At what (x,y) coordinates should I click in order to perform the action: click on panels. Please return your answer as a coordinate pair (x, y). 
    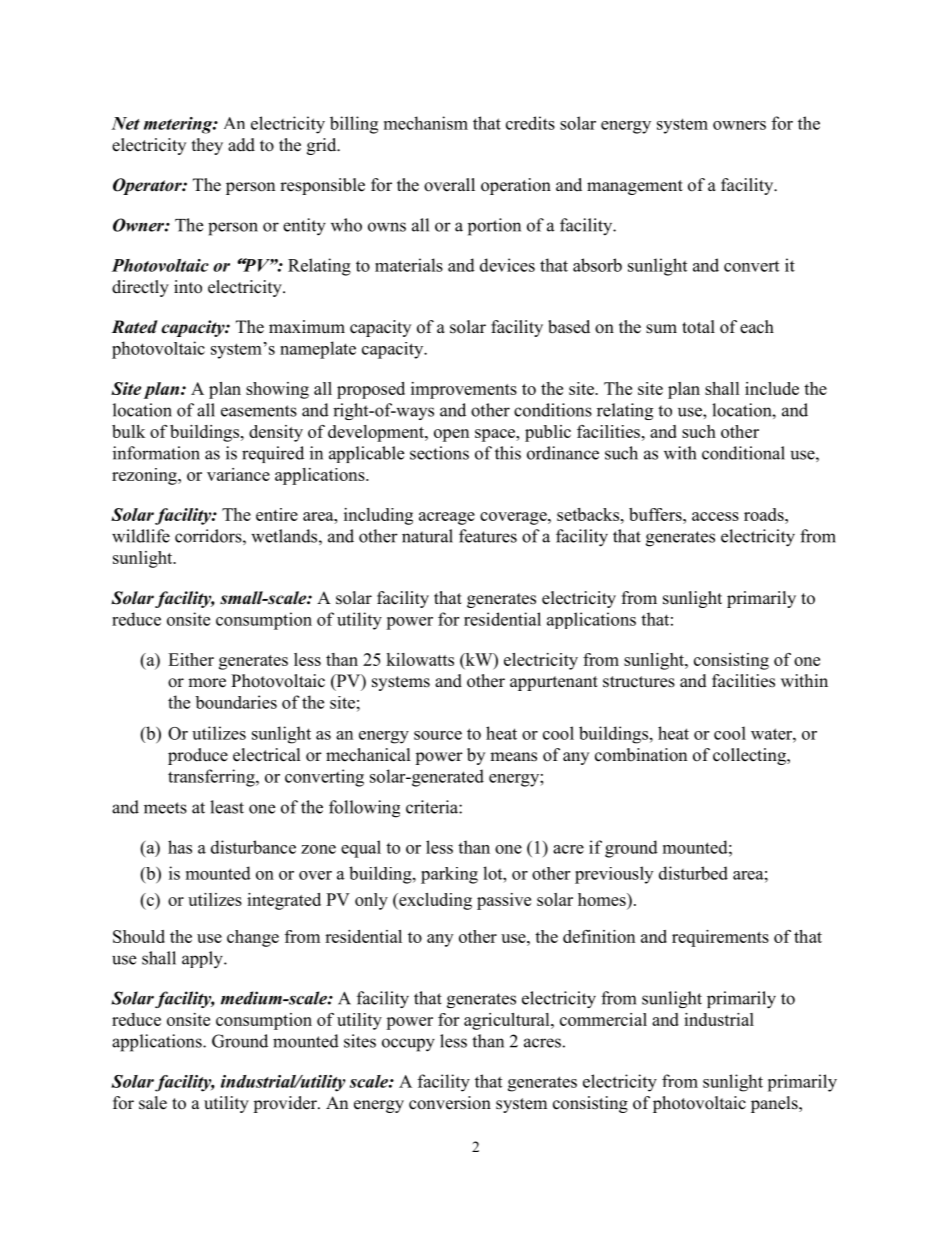
    Looking at the image, I should click on (775, 1104).
